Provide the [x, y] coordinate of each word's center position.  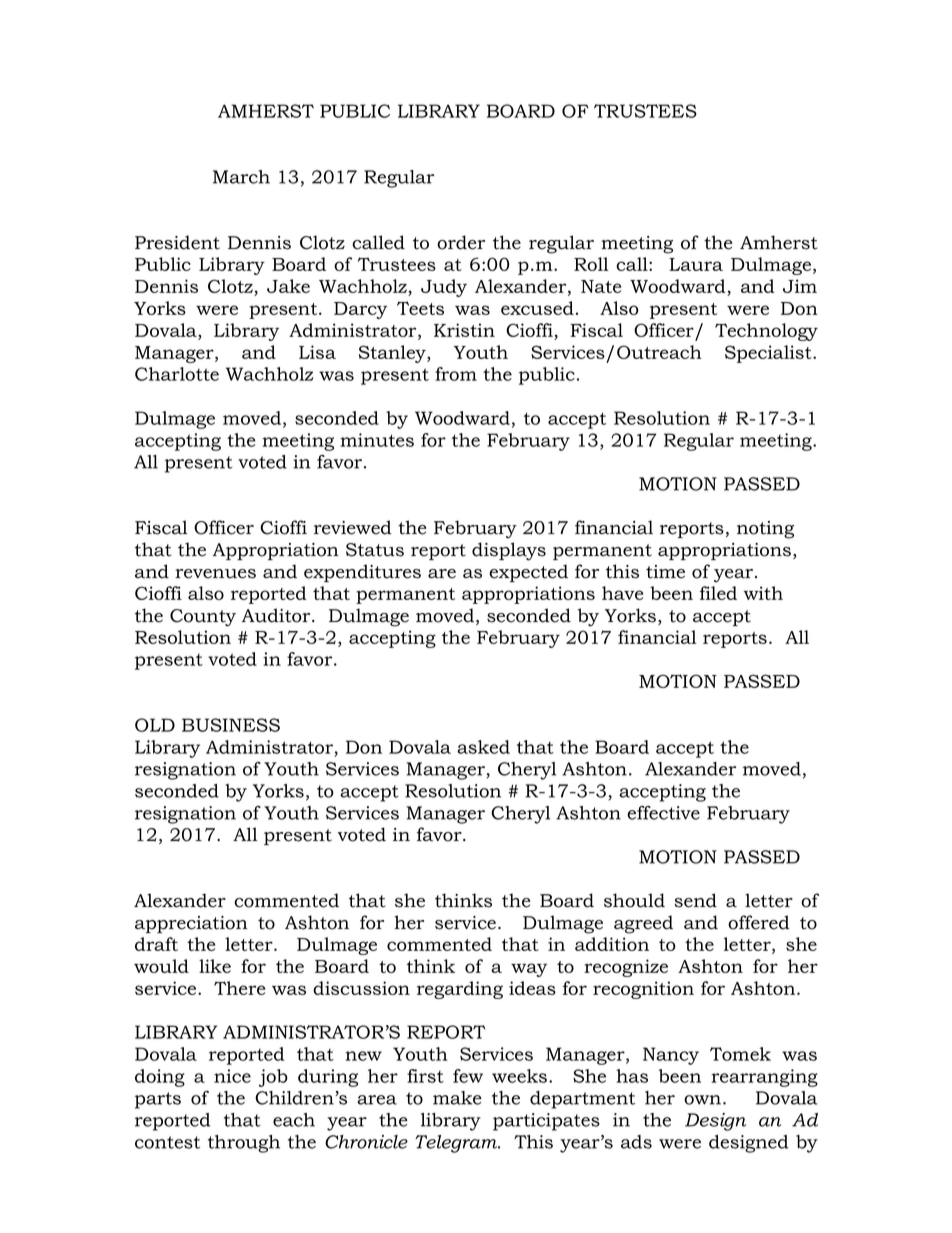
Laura [696, 264]
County [203, 618]
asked [483, 747]
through [244, 1144]
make [457, 1098]
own [704, 1100]
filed [718, 593]
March [241, 177]
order [461, 242]
